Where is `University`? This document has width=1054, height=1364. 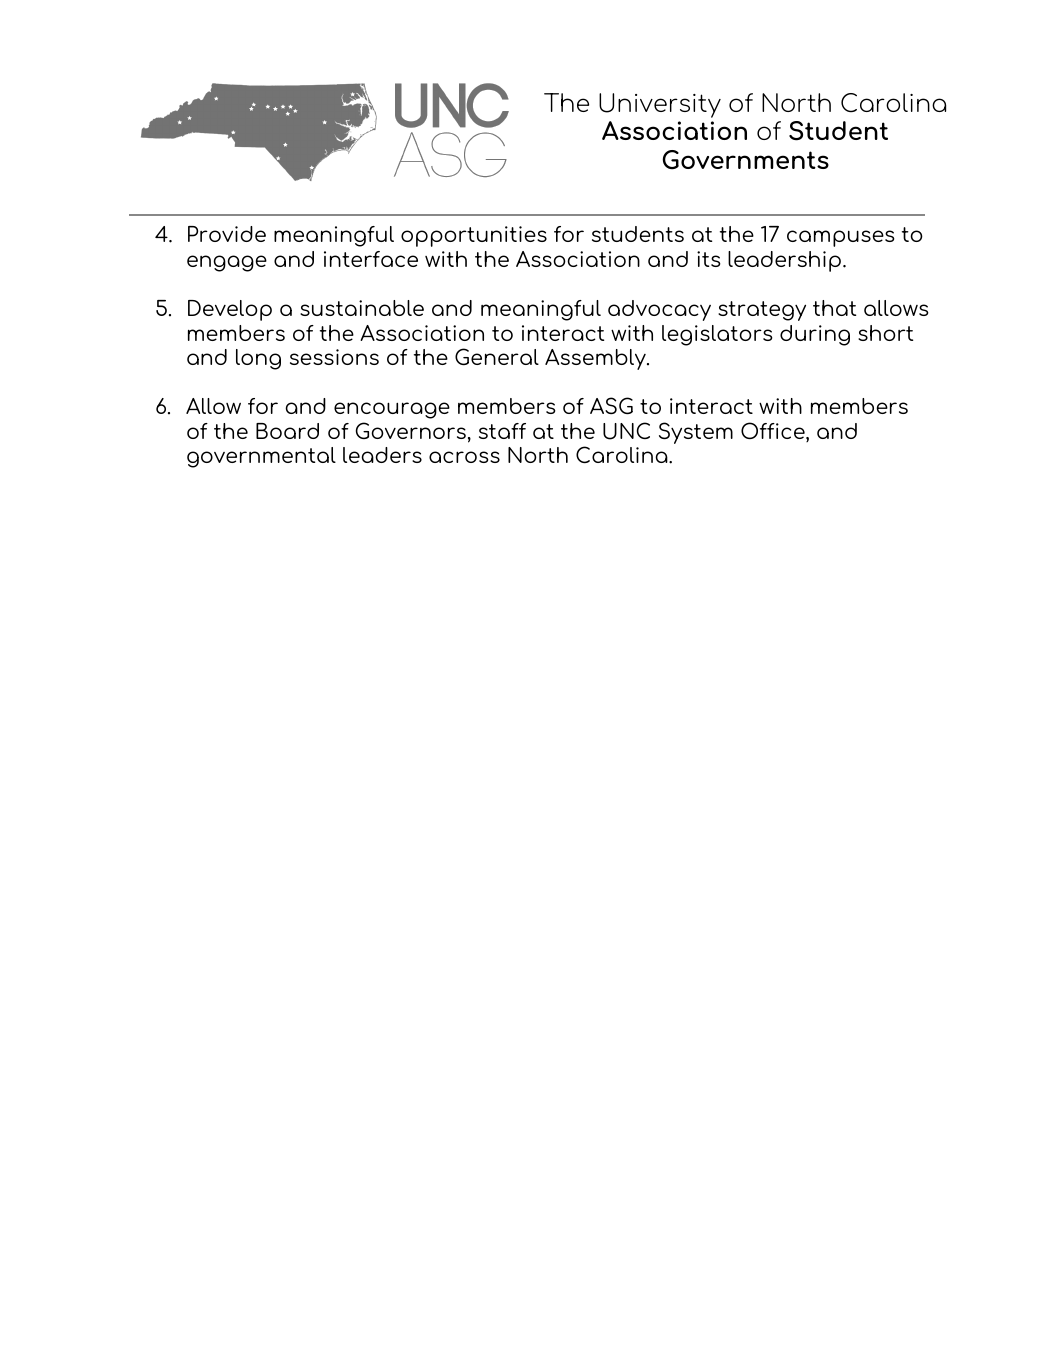
University is located at coordinates (660, 105).
